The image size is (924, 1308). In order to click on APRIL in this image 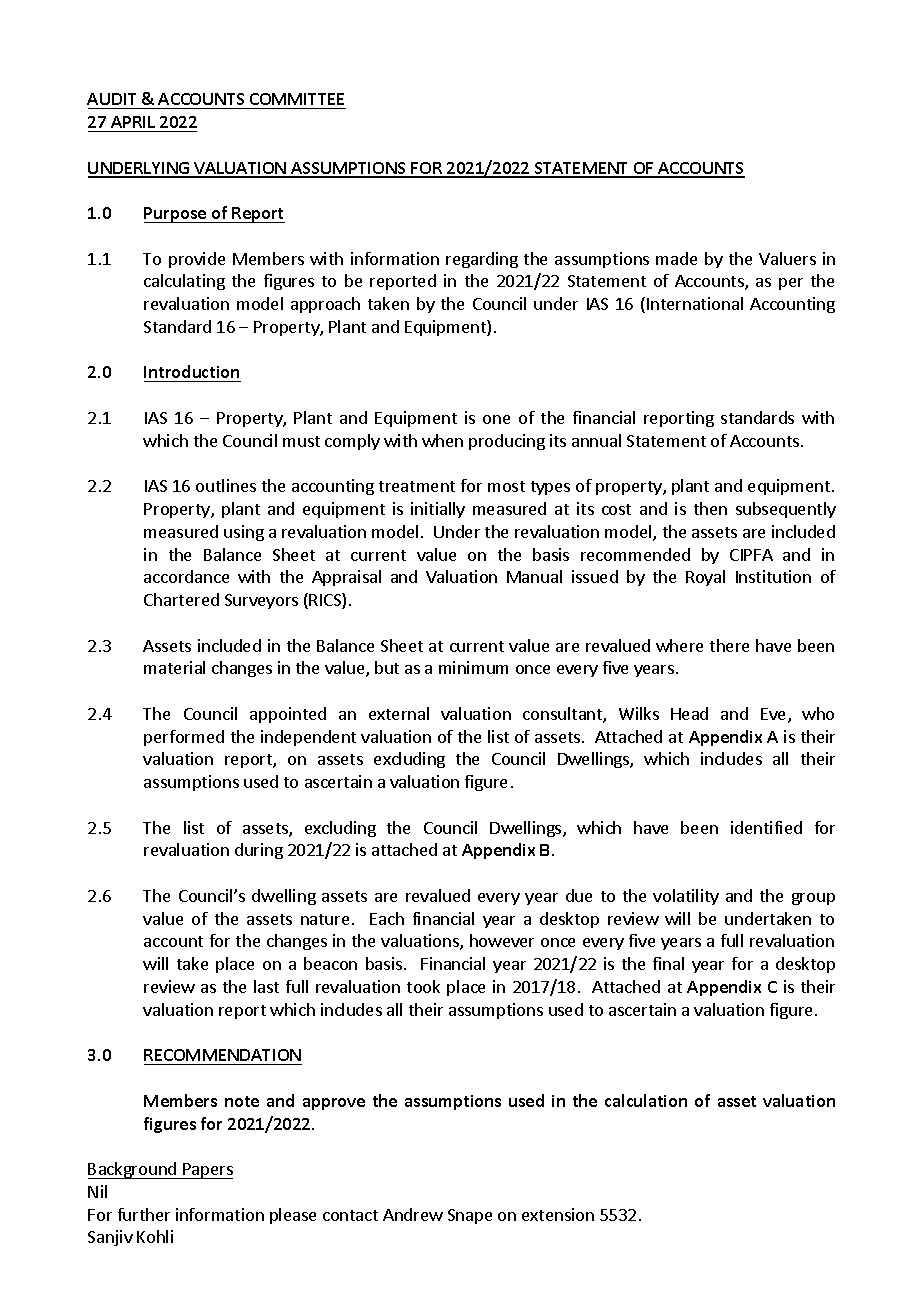, I will do `click(133, 122)`.
